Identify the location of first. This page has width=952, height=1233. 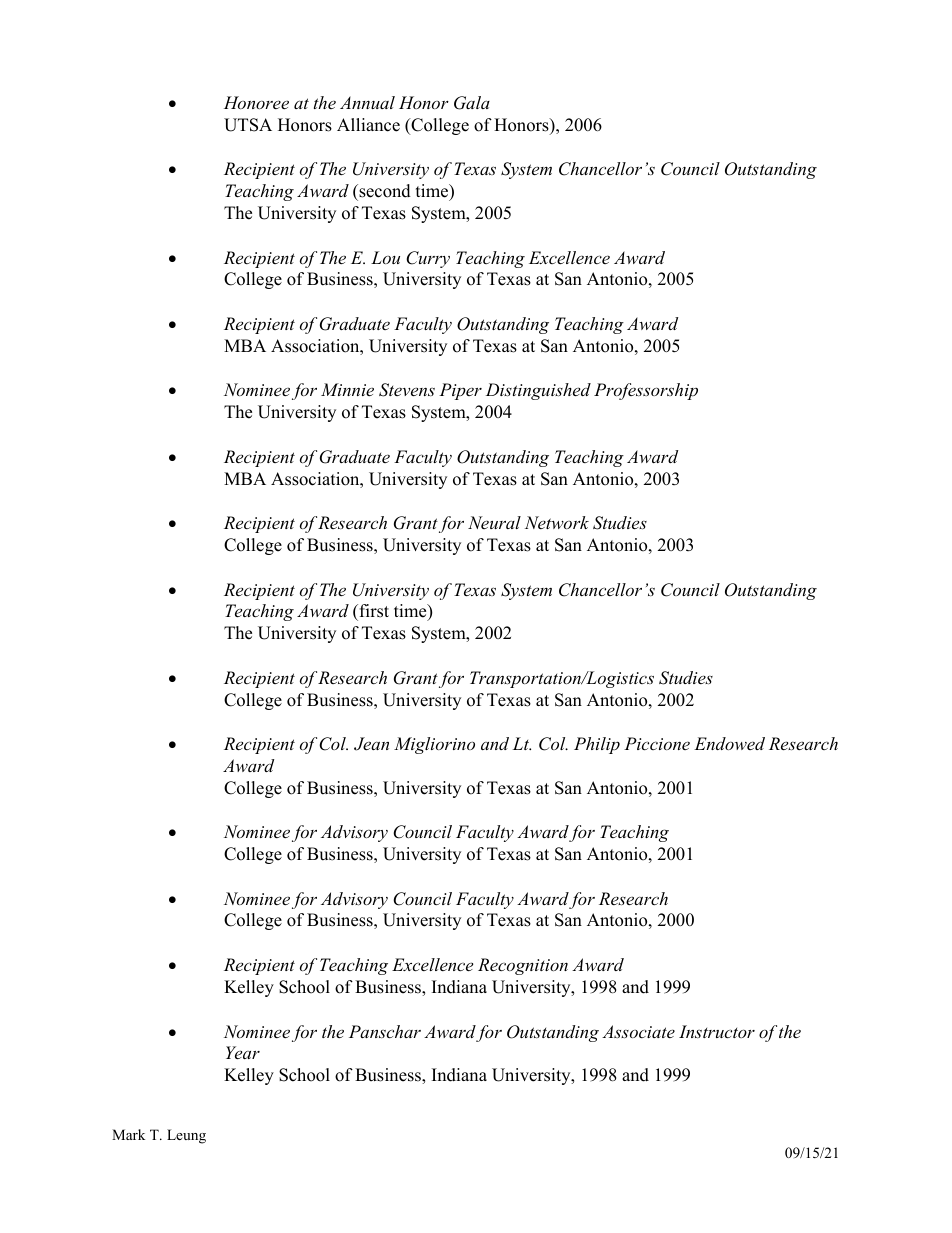
(373, 612).
